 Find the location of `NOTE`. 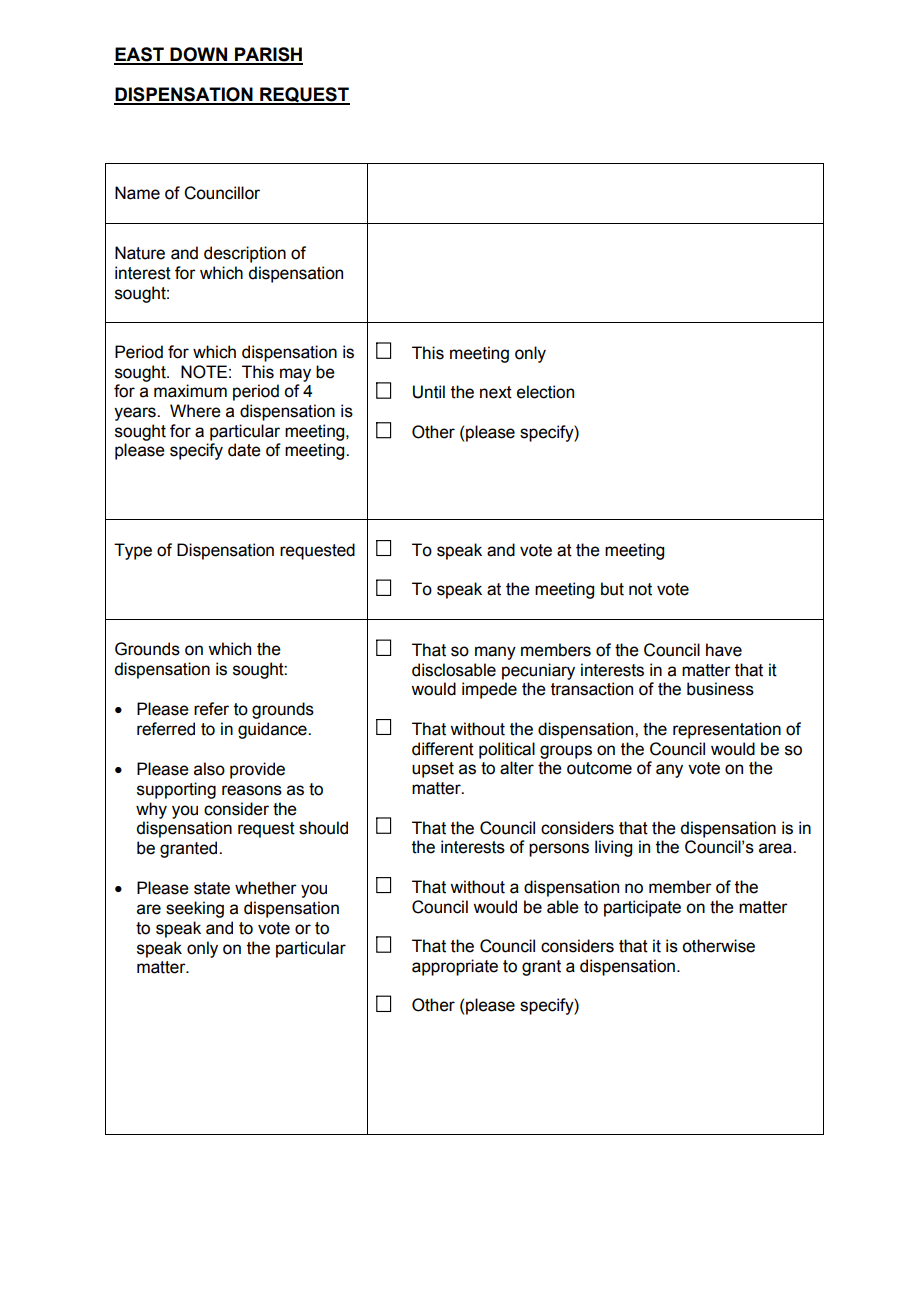

NOTE is located at coordinates (204, 372).
